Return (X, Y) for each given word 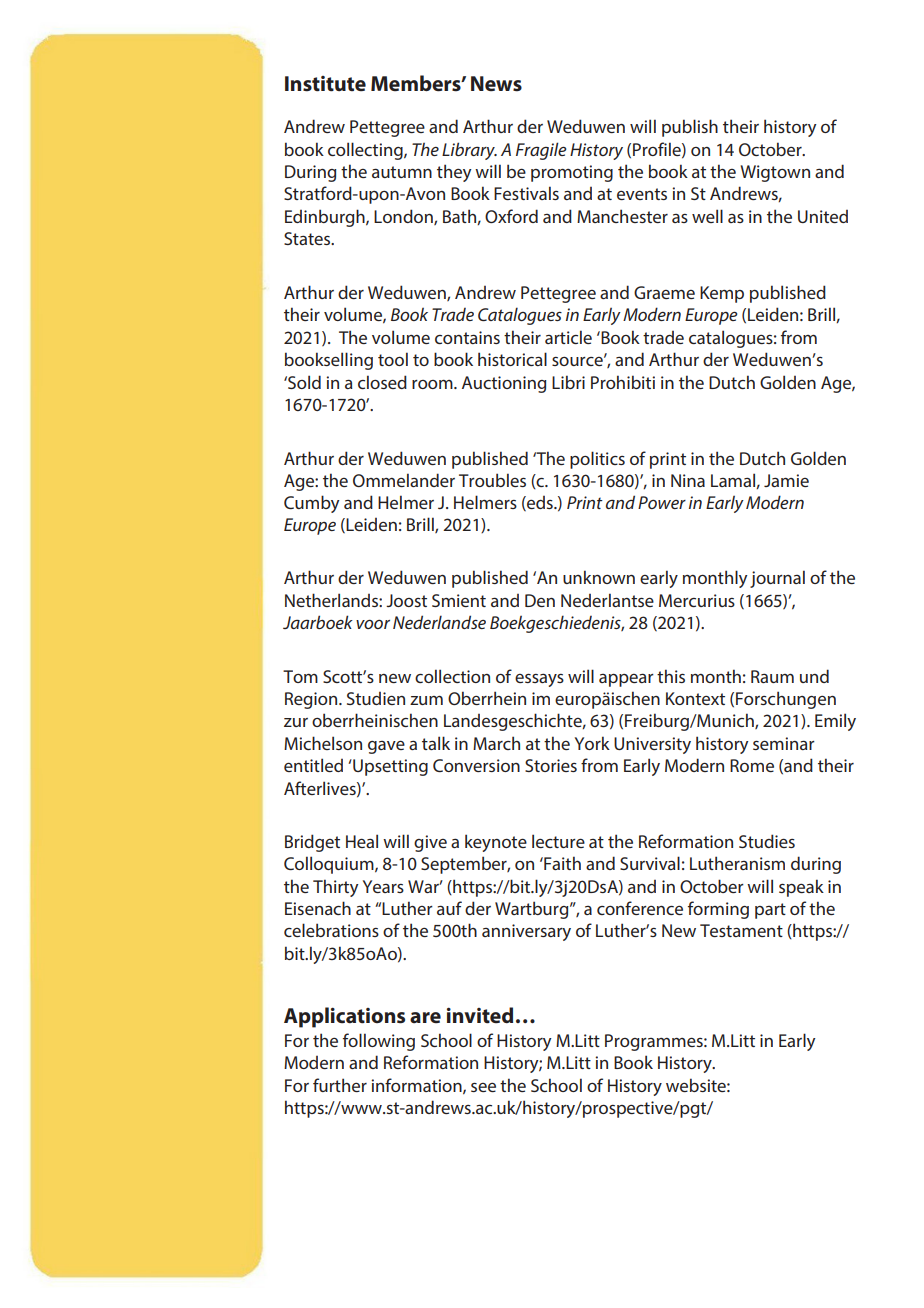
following (379, 1042)
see (483, 1087)
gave (386, 747)
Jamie (786, 480)
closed (382, 382)
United (823, 216)
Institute (325, 84)
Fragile (541, 151)
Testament (741, 930)
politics (597, 460)
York (592, 743)
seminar (784, 743)
